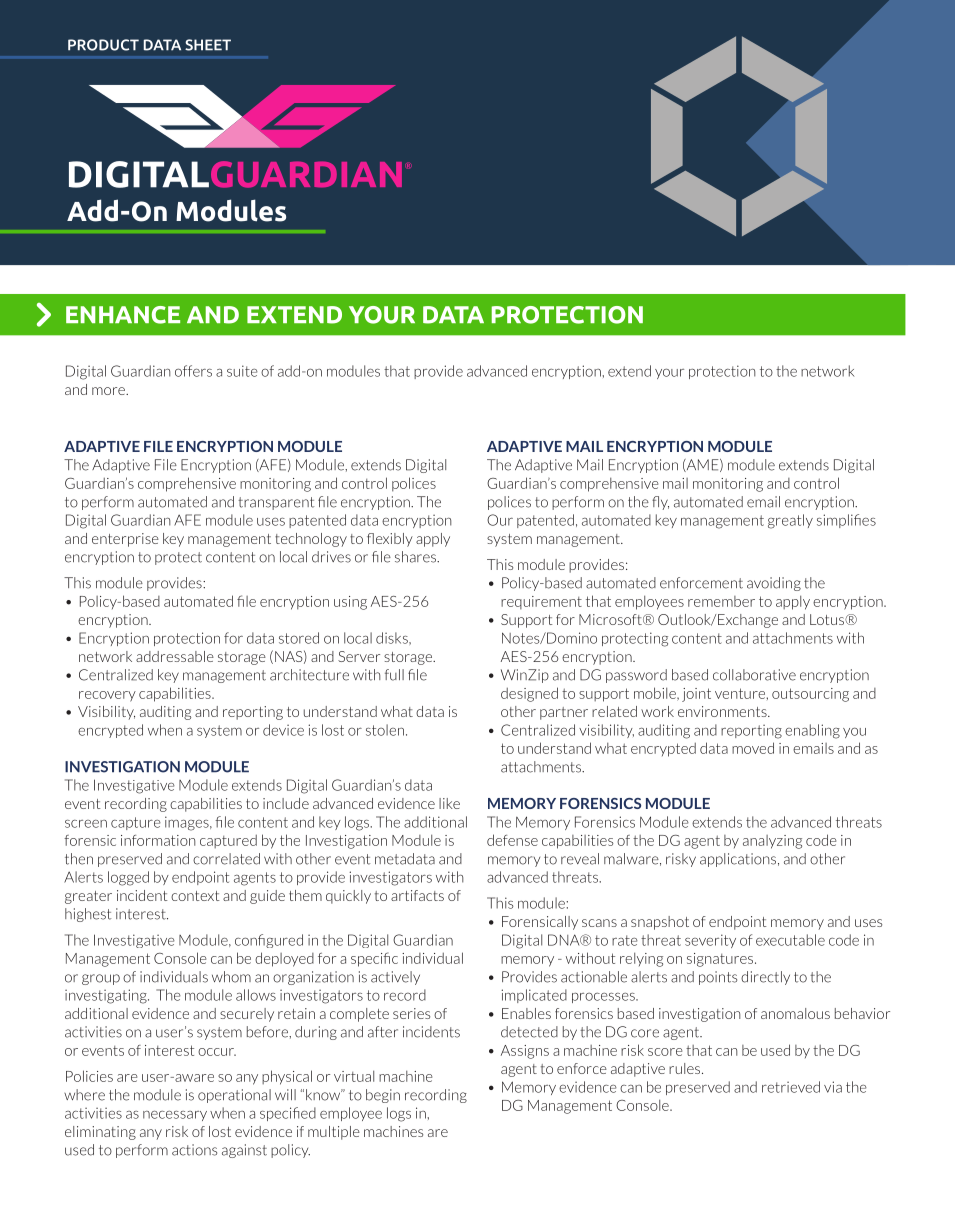  What do you see at coordinates (774, 584) in the screenshot?
I see `avoiding` at bounding box center [774, 584].
